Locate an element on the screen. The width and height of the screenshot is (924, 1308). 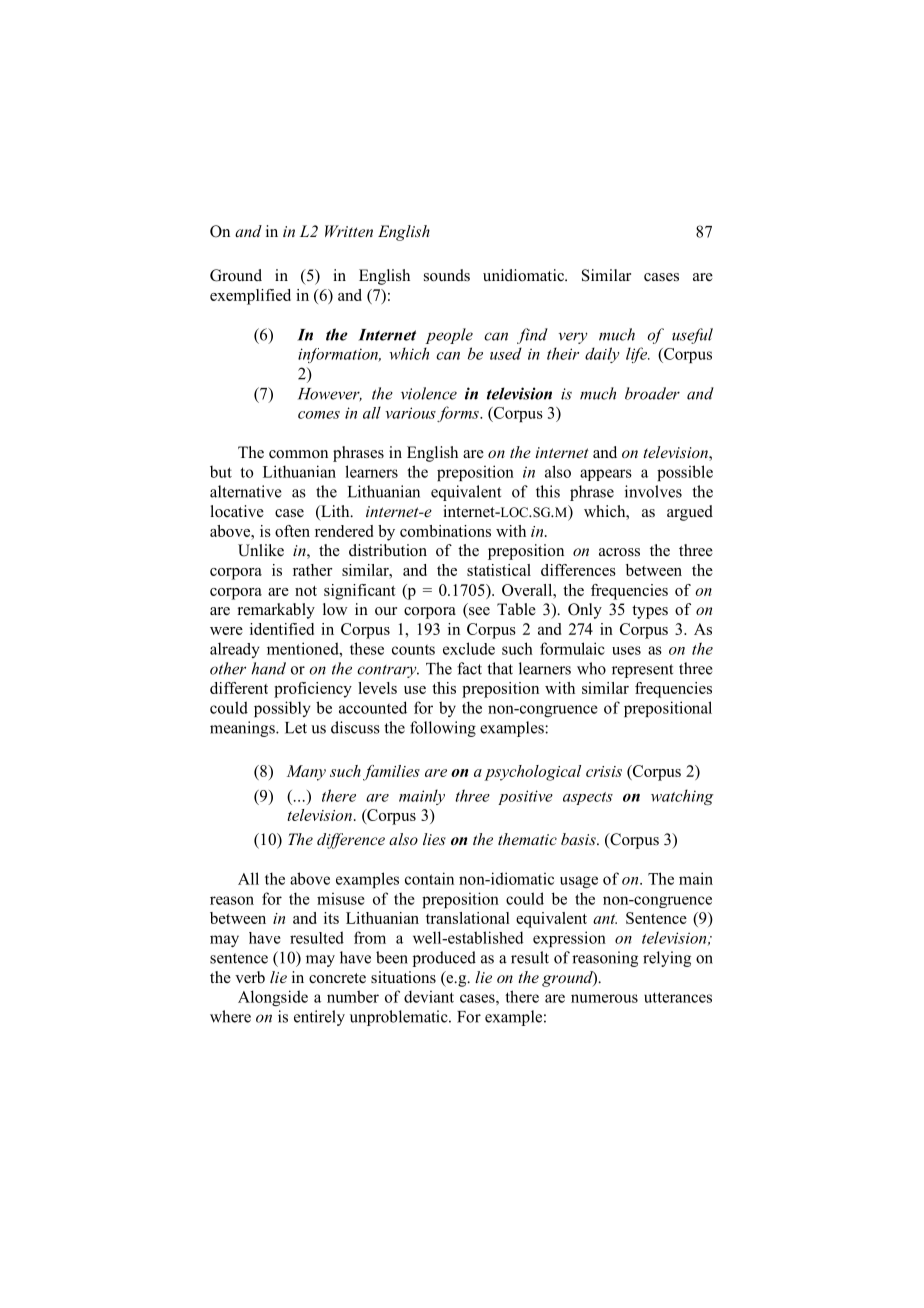
useful is located at coordinates (692, 336).
